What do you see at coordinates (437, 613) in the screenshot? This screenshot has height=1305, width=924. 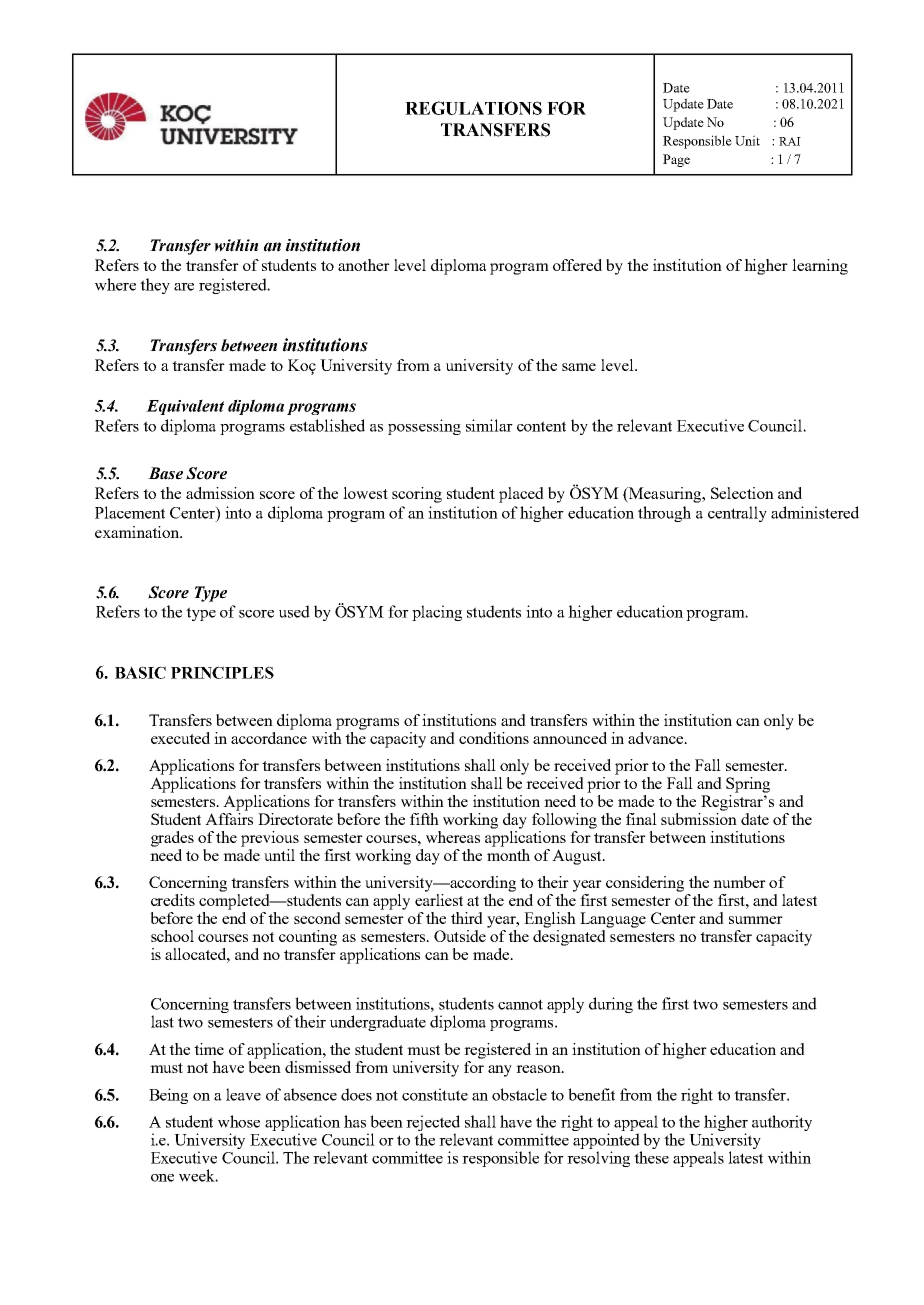 I see `placing` at bounding box center [437, 613].
